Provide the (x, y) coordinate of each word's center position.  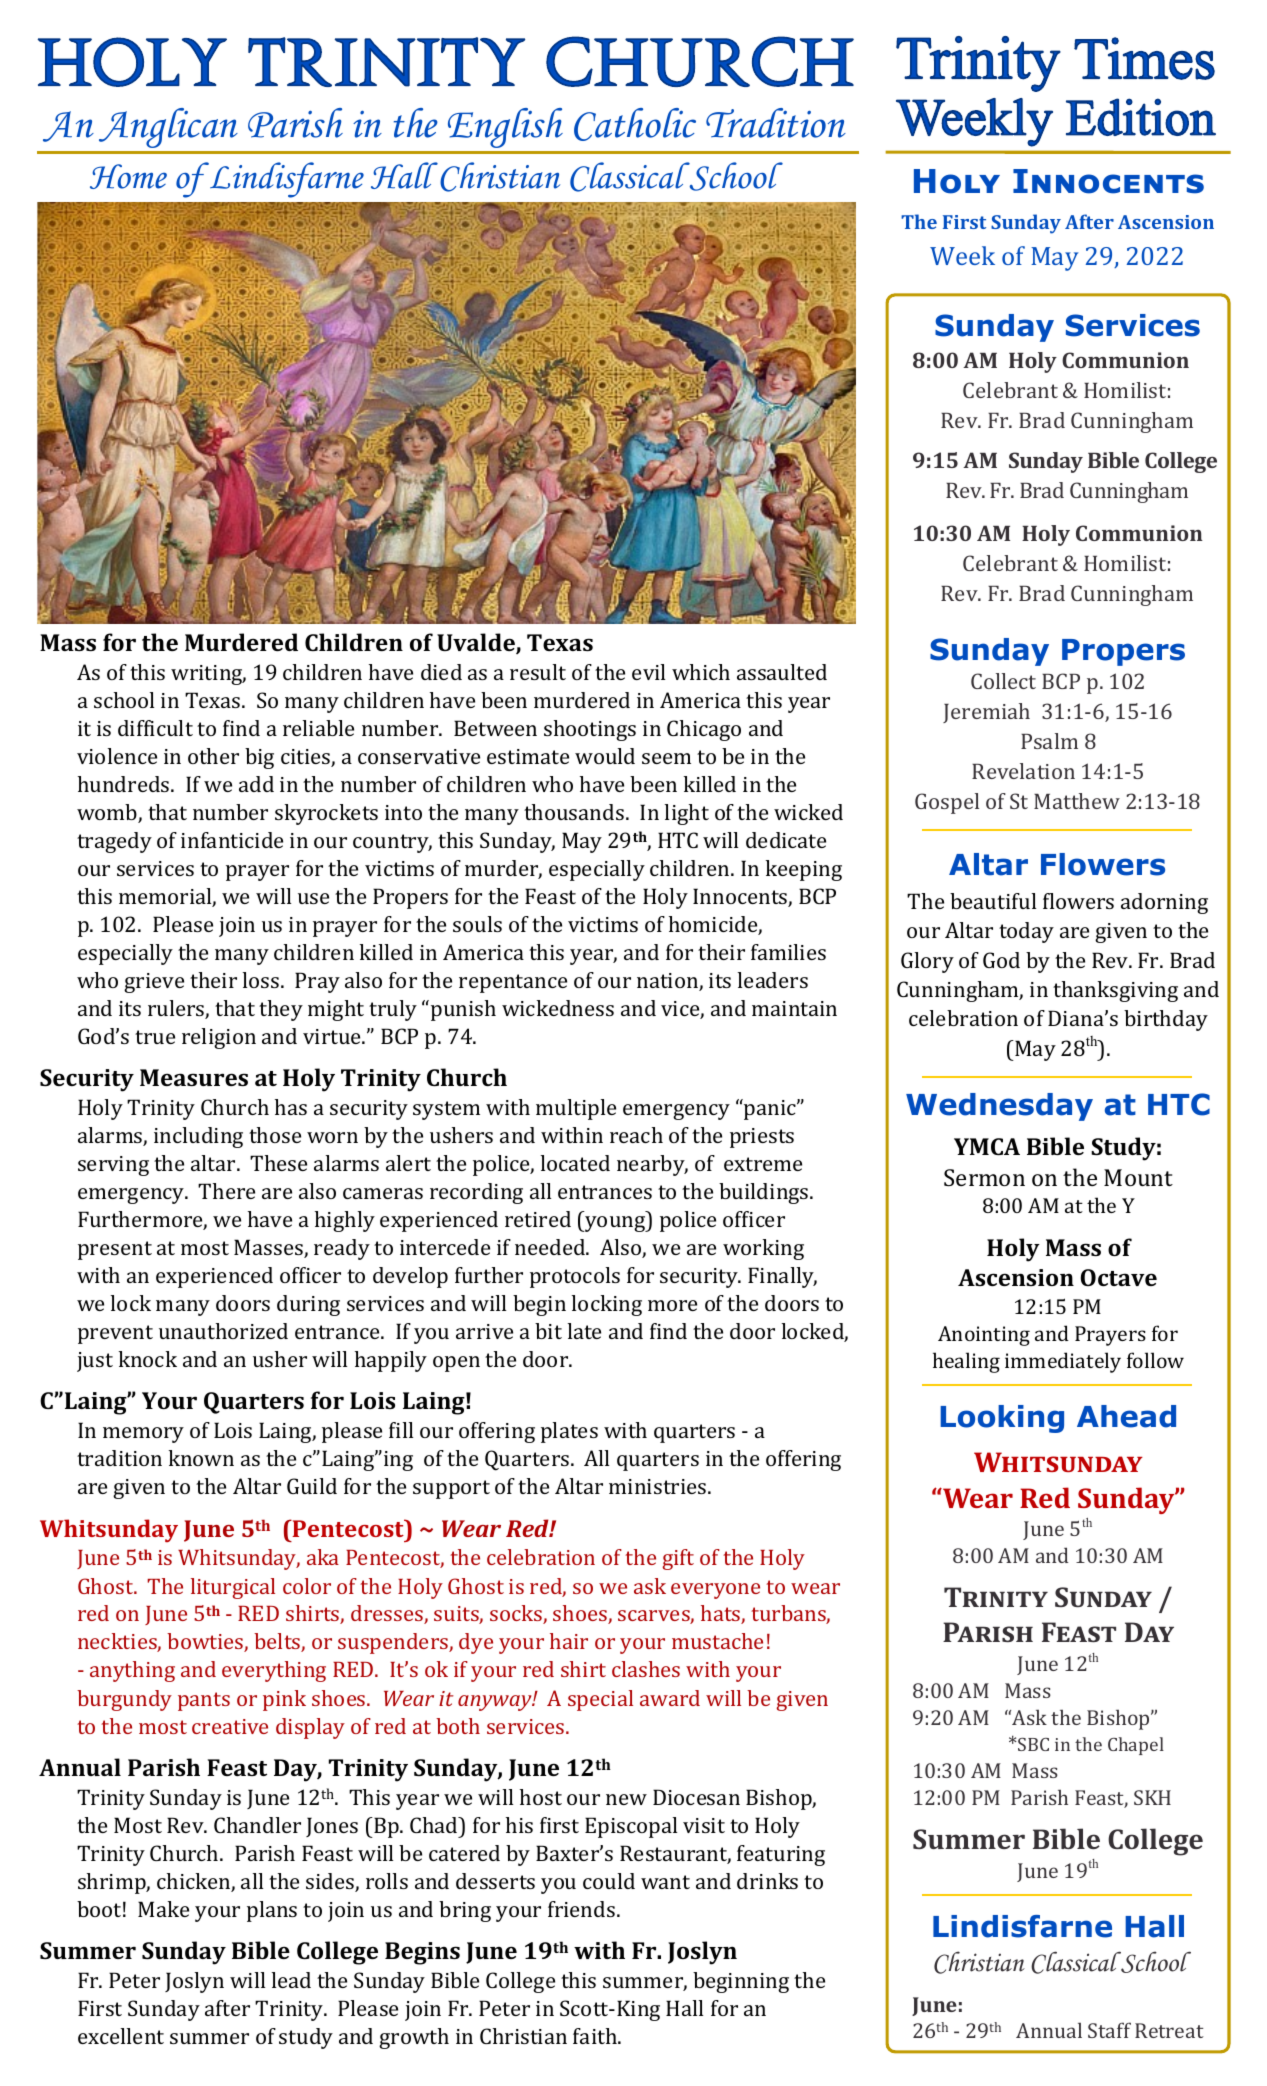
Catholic (635, 124)
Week (962, 255)
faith (596, 2036)
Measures (194, 1077)
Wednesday (999, 1107)
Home (128, 176)
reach (636, 1135)
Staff (1109, 2030)
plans (272, 1911)
